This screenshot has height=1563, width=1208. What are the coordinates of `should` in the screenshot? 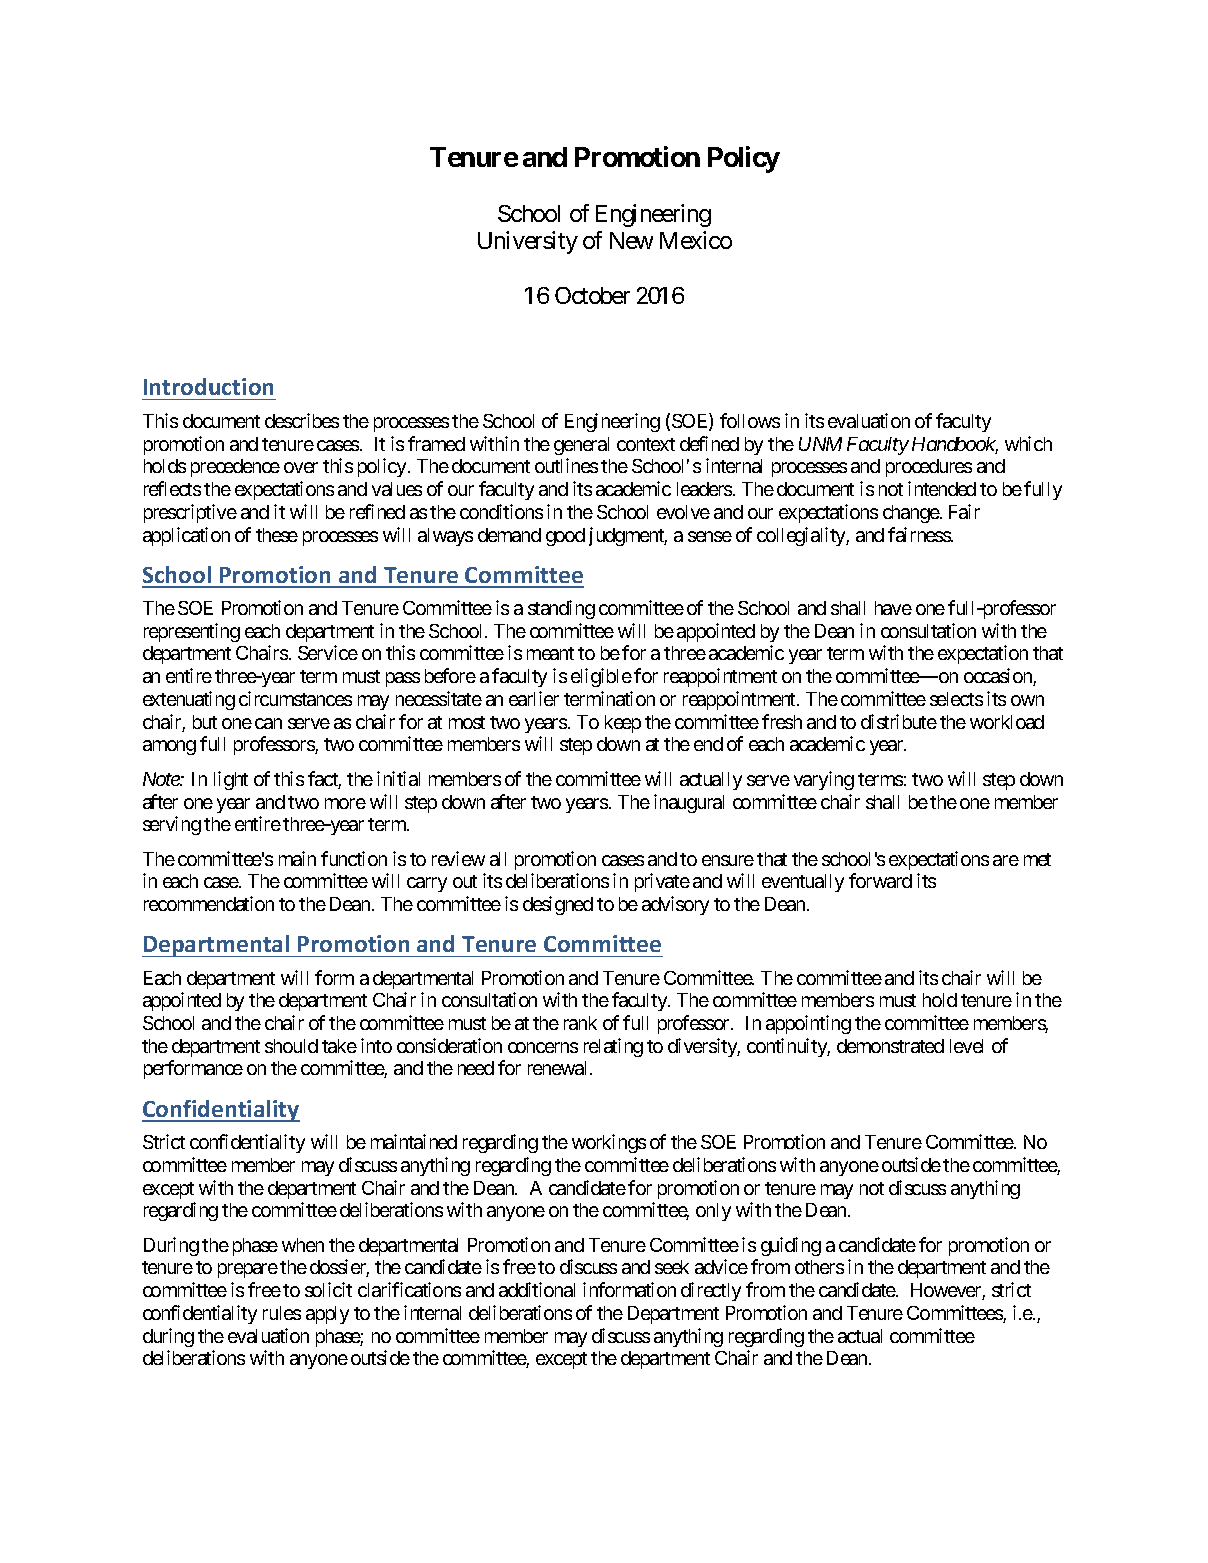 It's located at (291, 1046).
